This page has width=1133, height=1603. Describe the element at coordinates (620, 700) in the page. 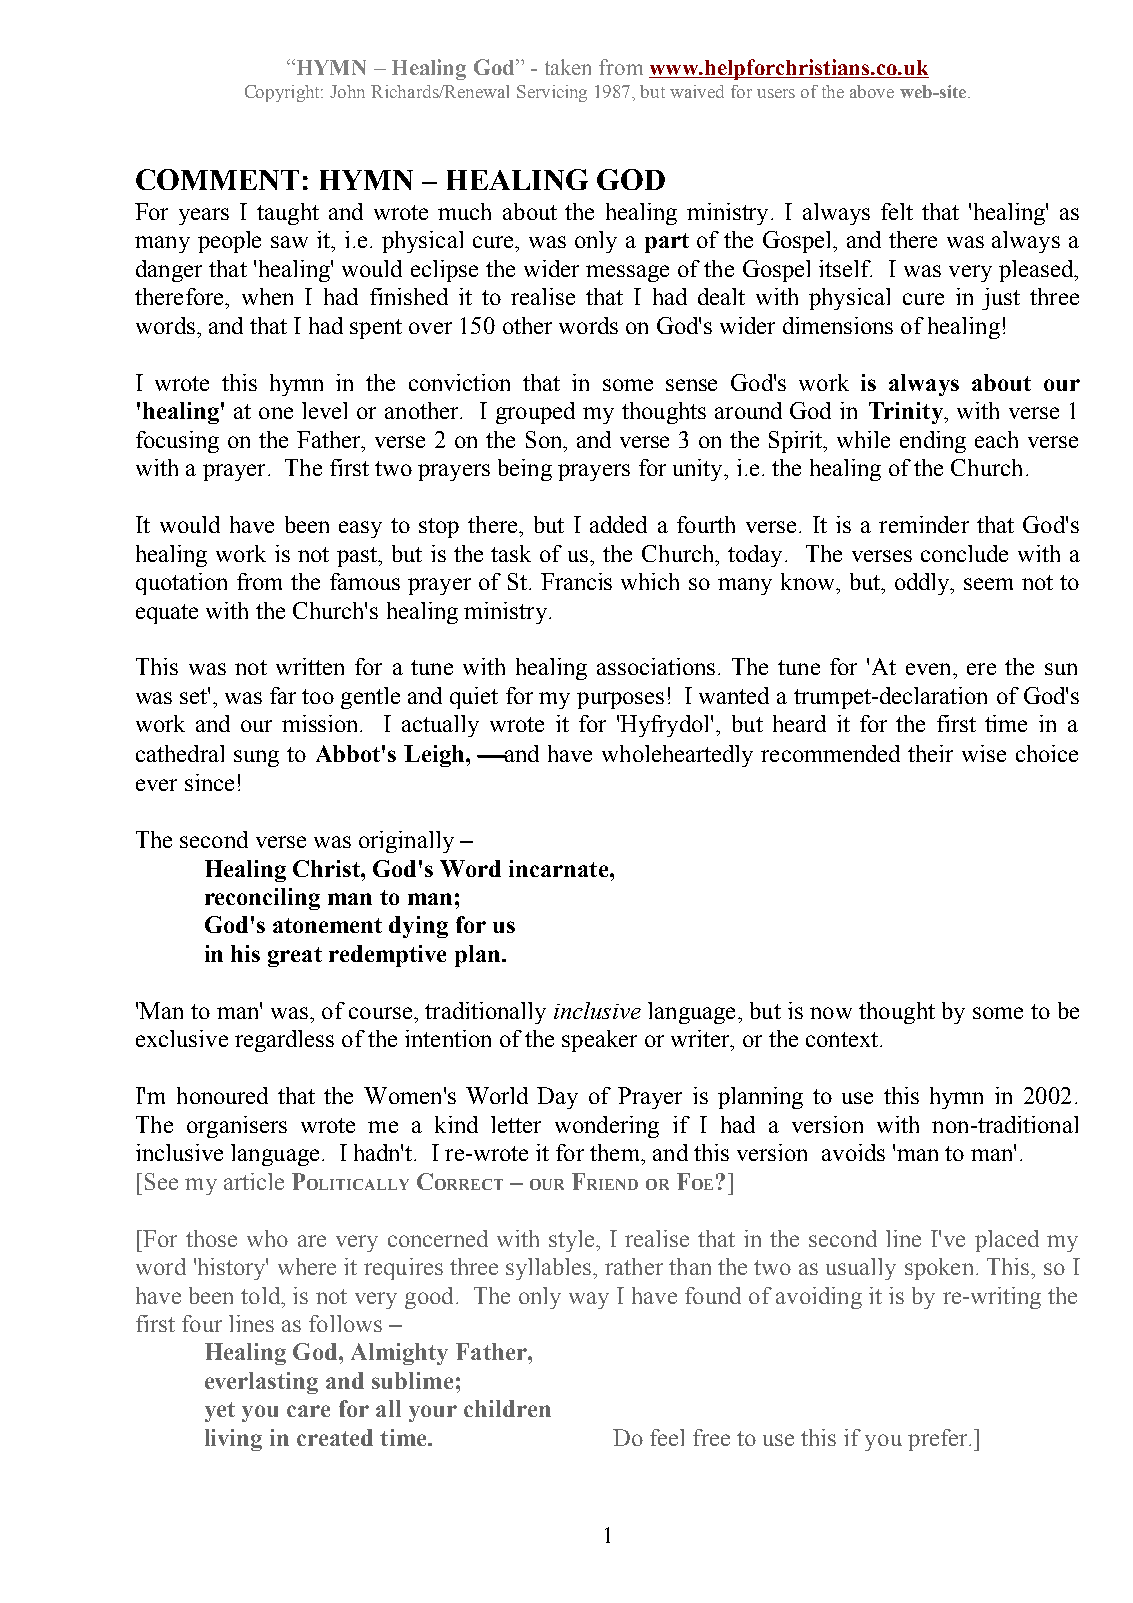

I see `purposes` at that location.
